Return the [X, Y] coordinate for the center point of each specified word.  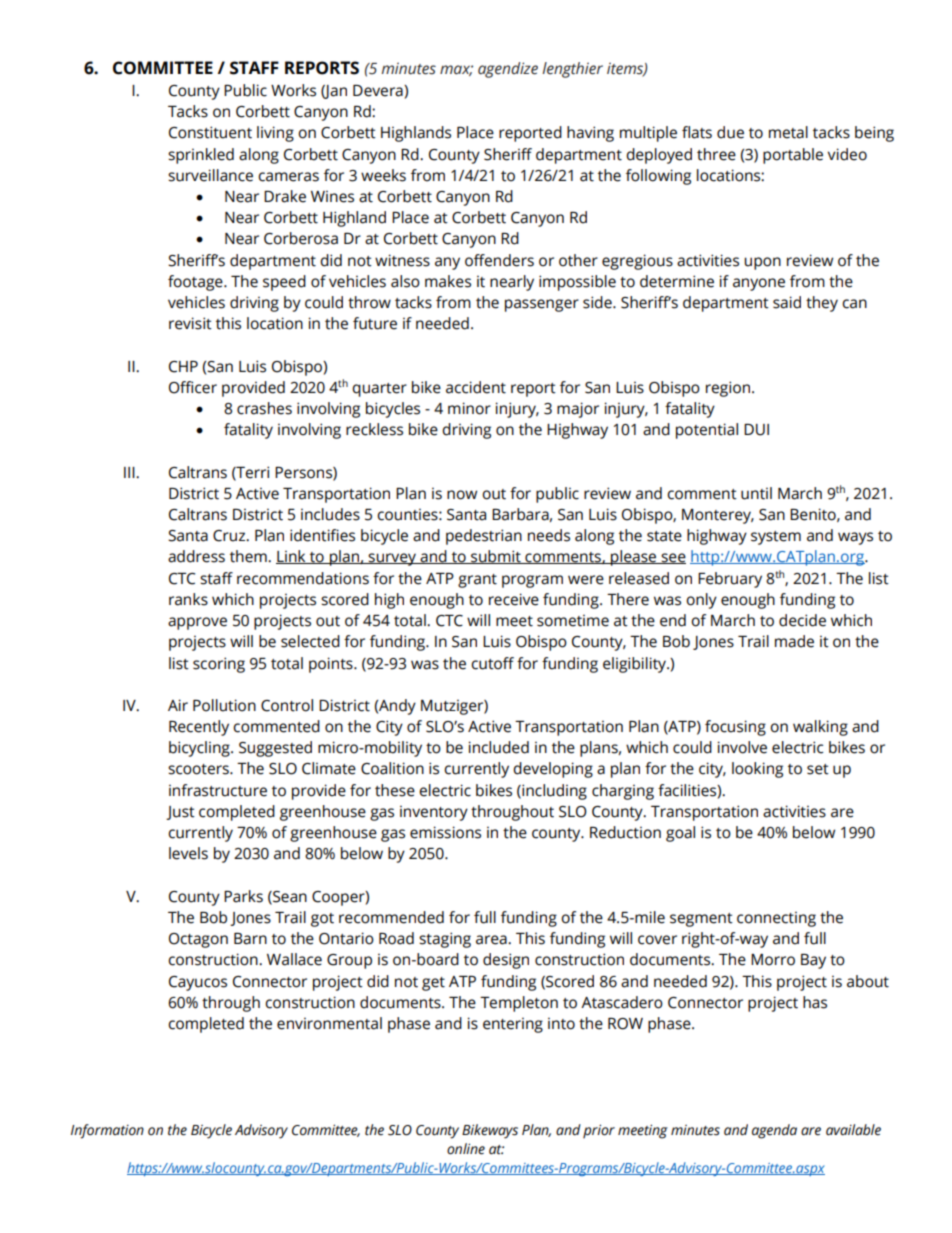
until [756, 493]
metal [788, 132]
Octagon [198, 940]
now [462, 495]
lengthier [572, 70]
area [492, 940]
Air [178, 705]
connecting [776, 919]
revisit [190, 323]
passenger [542, 305]
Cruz [230, 536]
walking [820, 728]
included [499, 747]
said [787, 302]
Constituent [210, 132]
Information [107, 1131]
